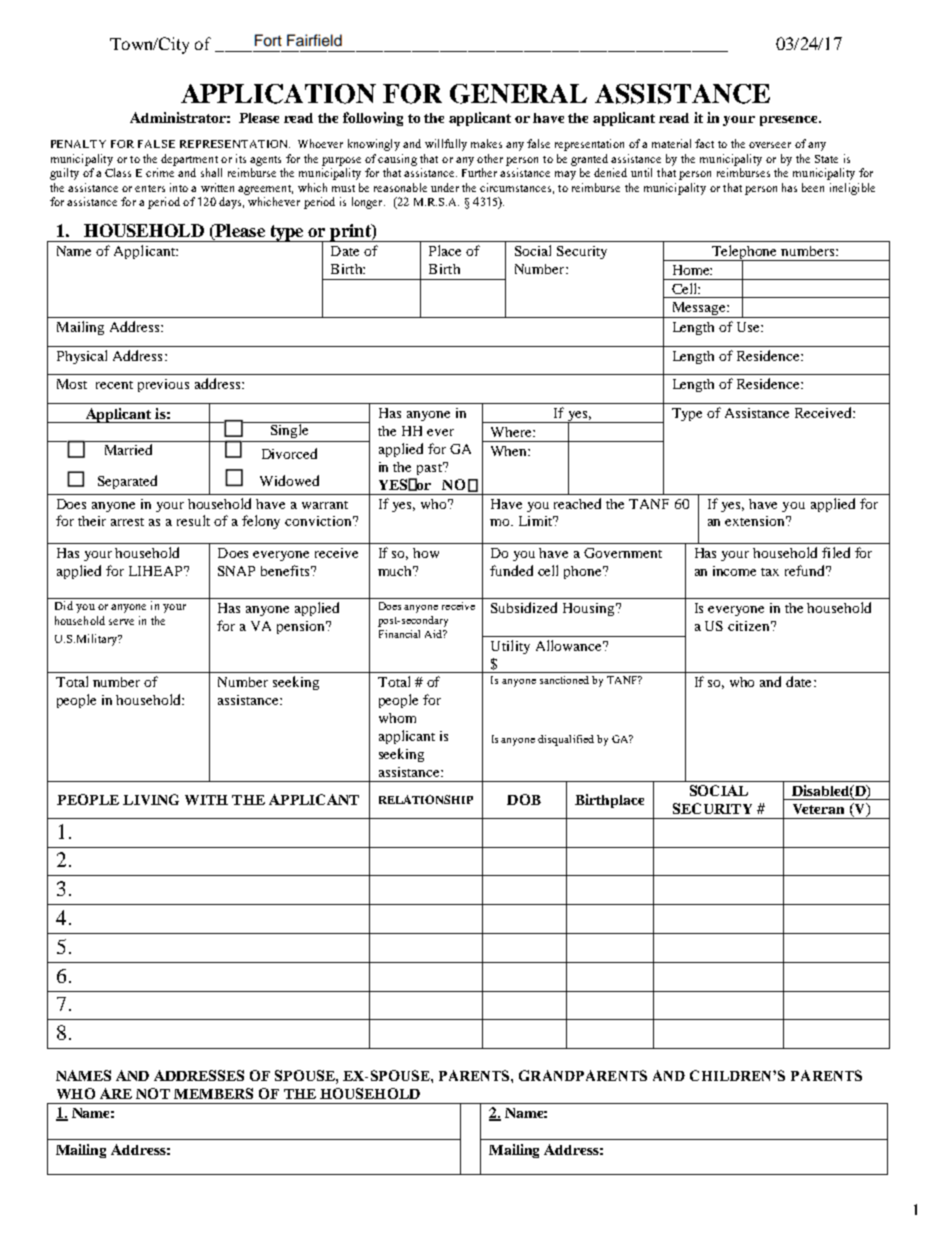 The width and height of the page is (952, 1233). I want to click on LIVING, so click(151, 799).
